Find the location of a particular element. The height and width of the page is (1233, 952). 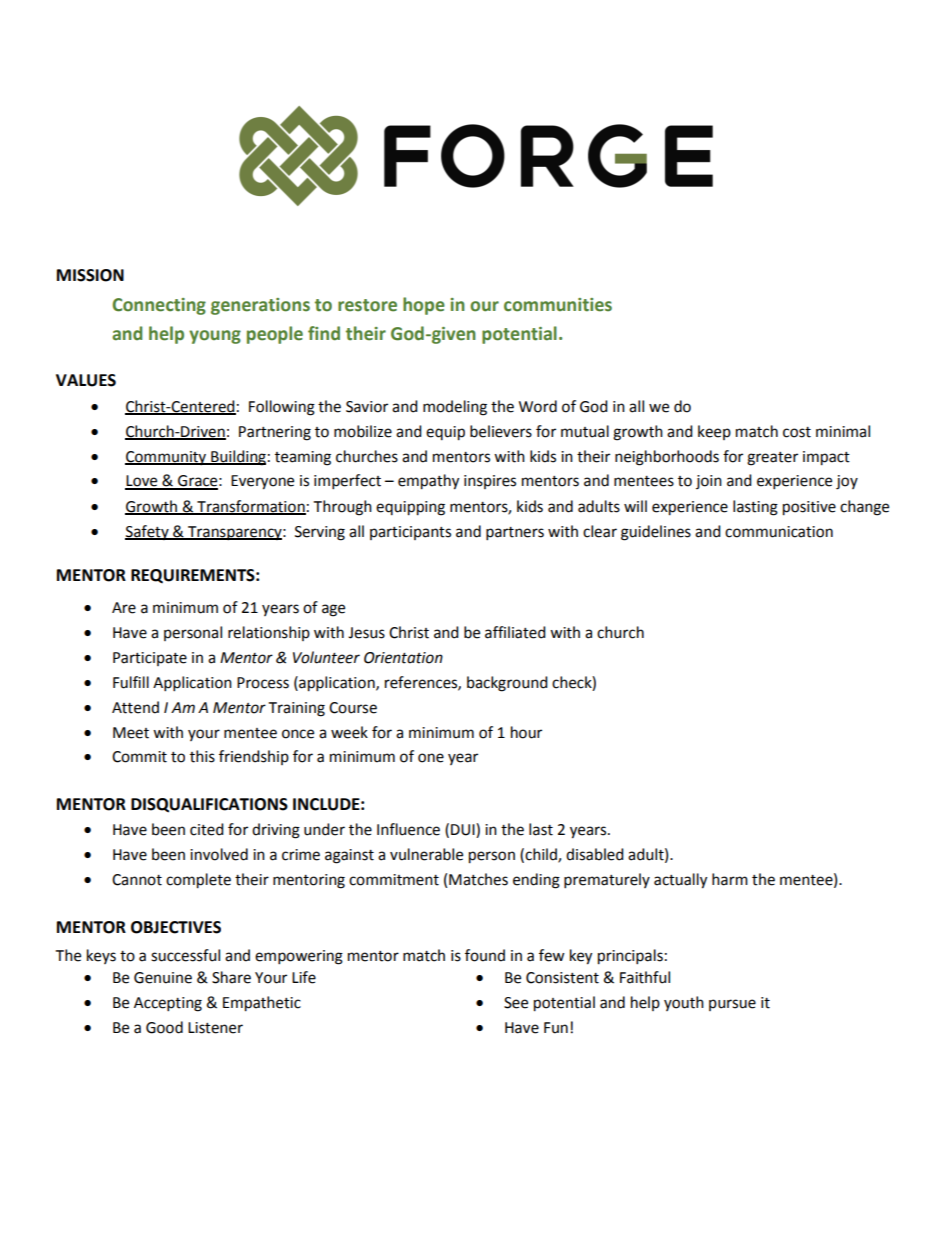

cited is located at coordinates (207, 829).
